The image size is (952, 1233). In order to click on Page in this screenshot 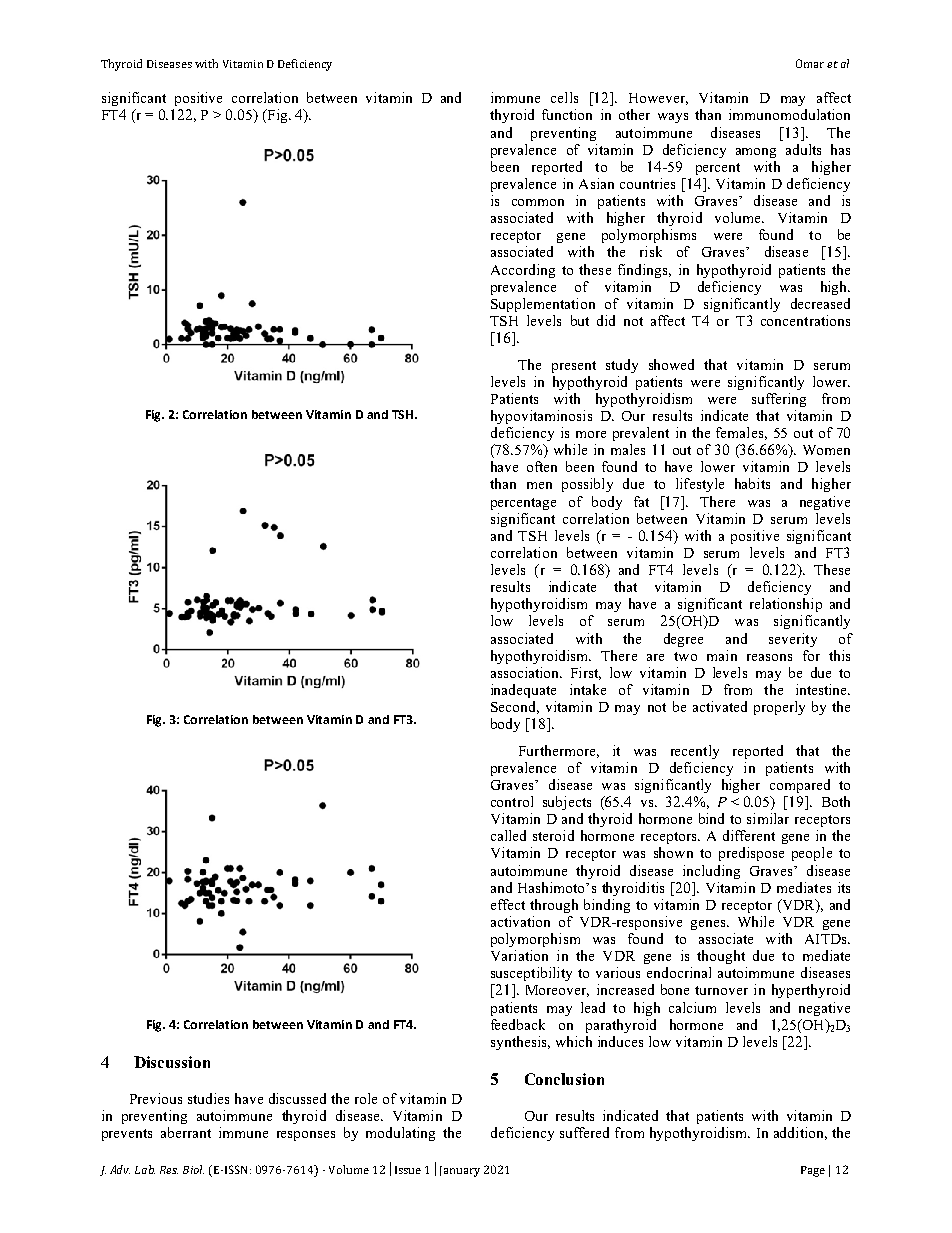, I will do `click(813, 1171)`.
